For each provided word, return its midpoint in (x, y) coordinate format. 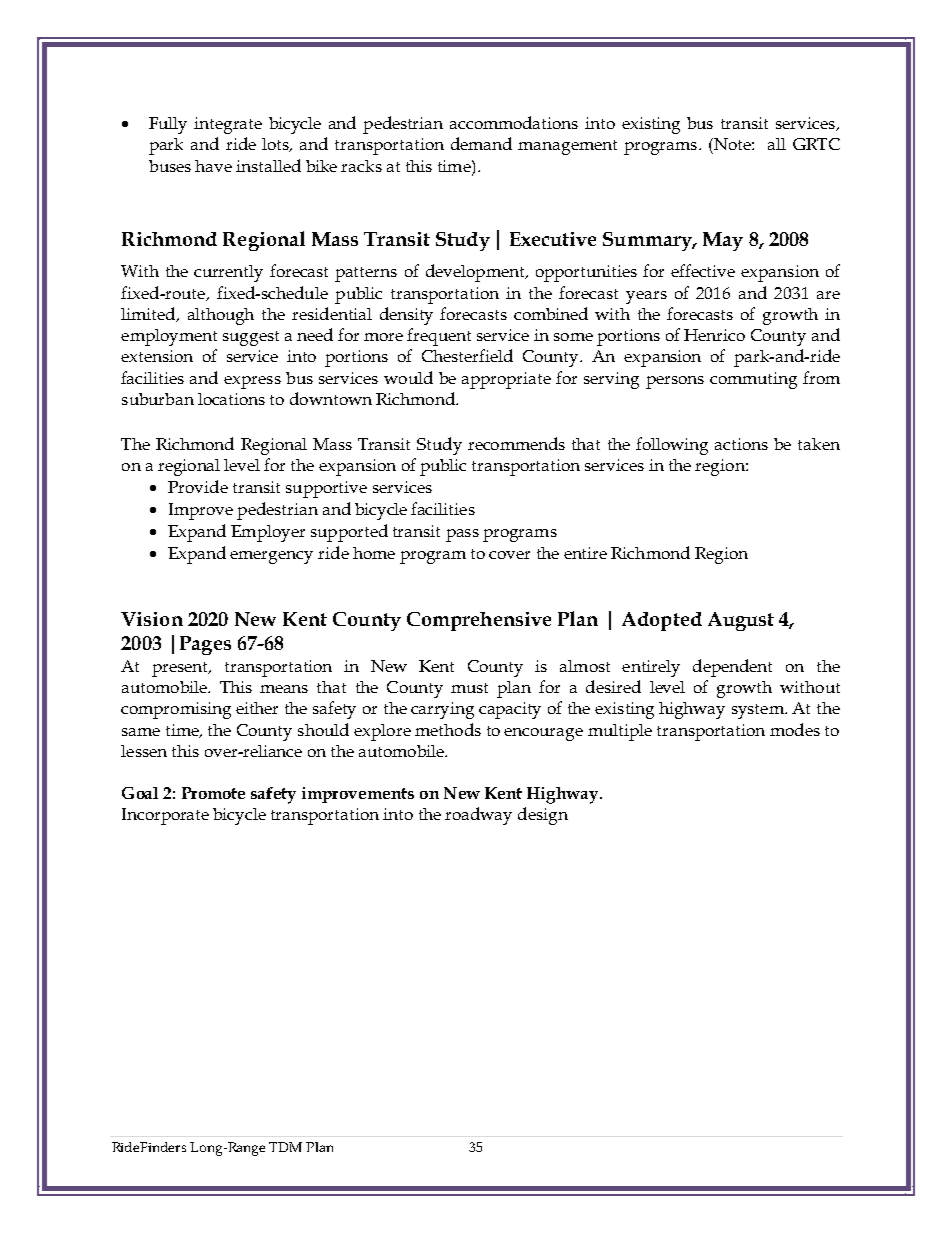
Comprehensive (479, 621)
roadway (478, 816)
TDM (285, 1147)
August (741, 621)
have (213, 166)
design (543, 816)
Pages (205, 645)
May (723, 241)
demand (481, 143)
